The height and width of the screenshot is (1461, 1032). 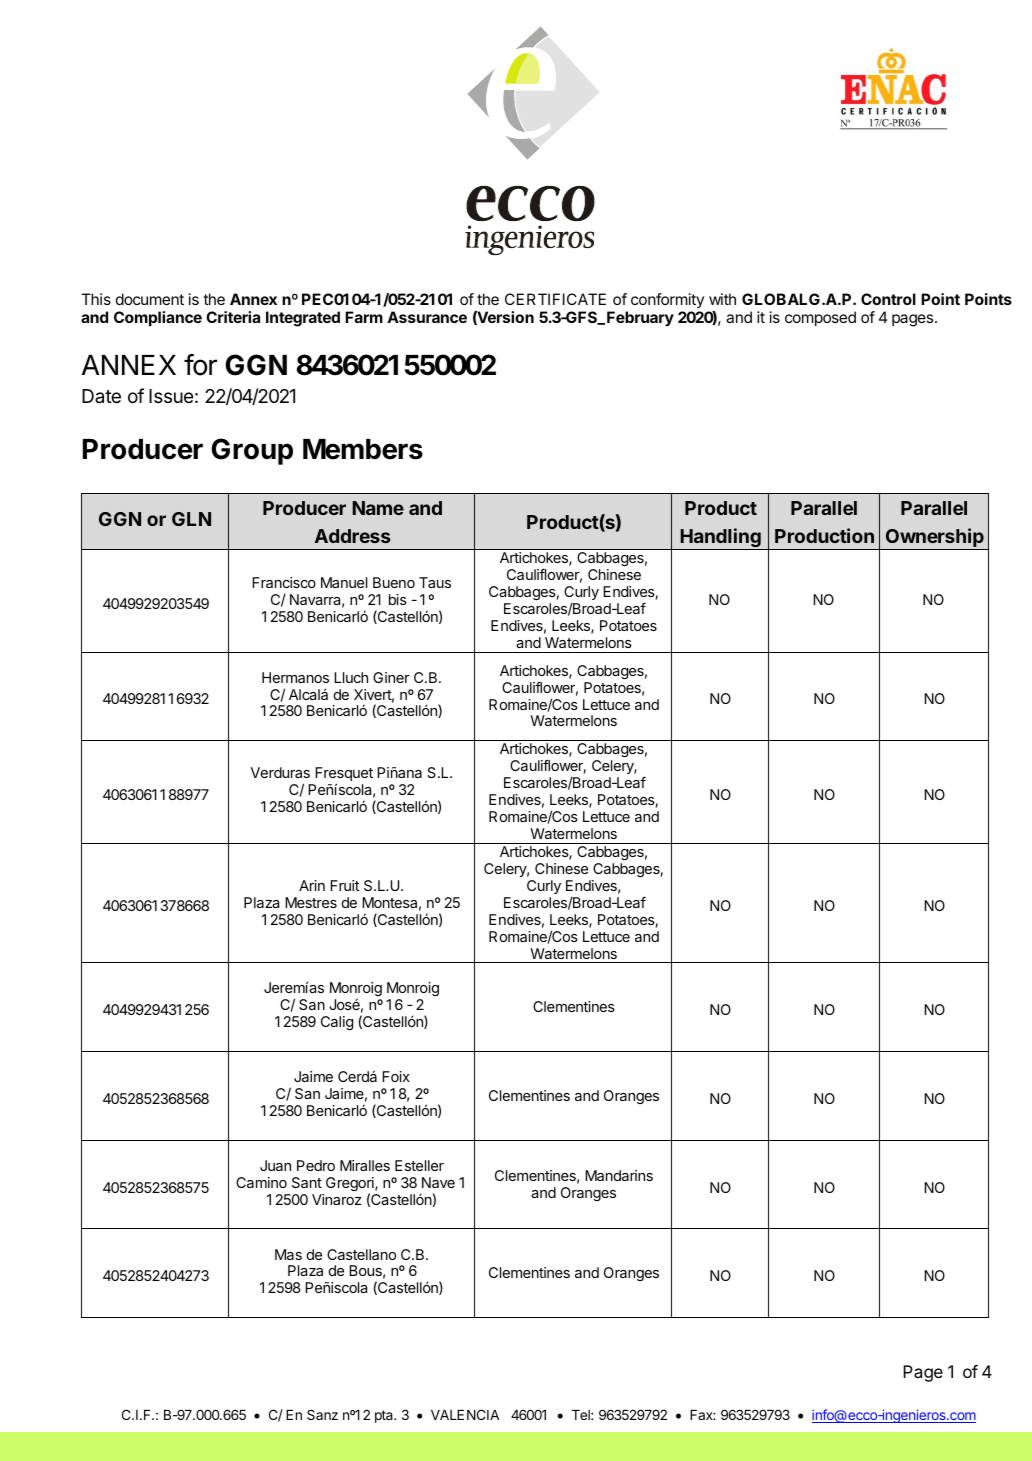 What do you see at coordinates (398, 599) in the screenshot?
I see `bis` at bounding box center [398, 599].
